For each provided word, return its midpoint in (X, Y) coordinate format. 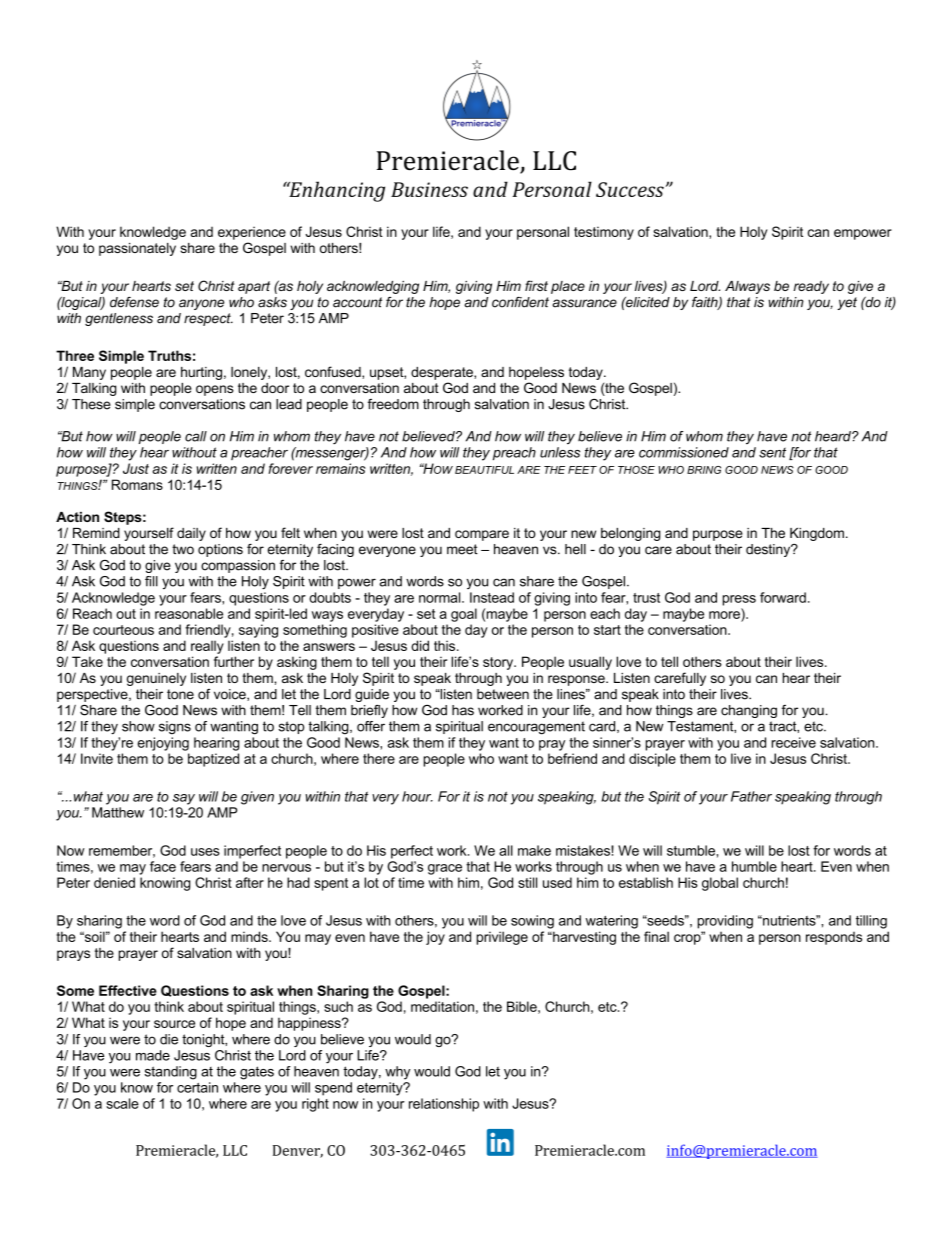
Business (429, 189)
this (446, 645)
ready (811, 287)
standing (171, 1073)
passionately (137, 249)
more (724, 615)
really (207, 647)
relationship (444, 1105)
